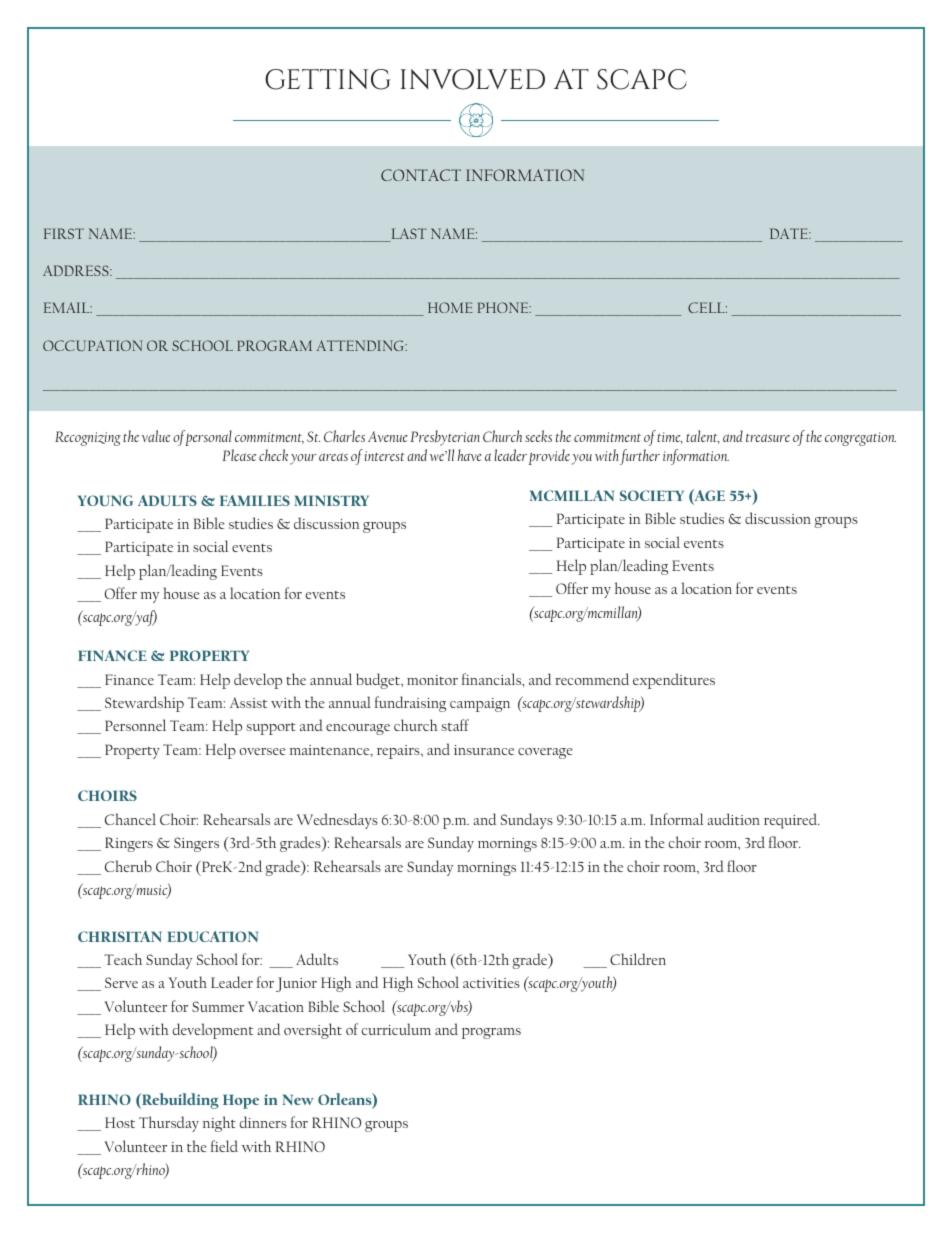 The height and width of the page is (1233, 952). What do you see at coordinates (790, 233) in the page?
I see `DATE` at bounding box center [790, 233].
